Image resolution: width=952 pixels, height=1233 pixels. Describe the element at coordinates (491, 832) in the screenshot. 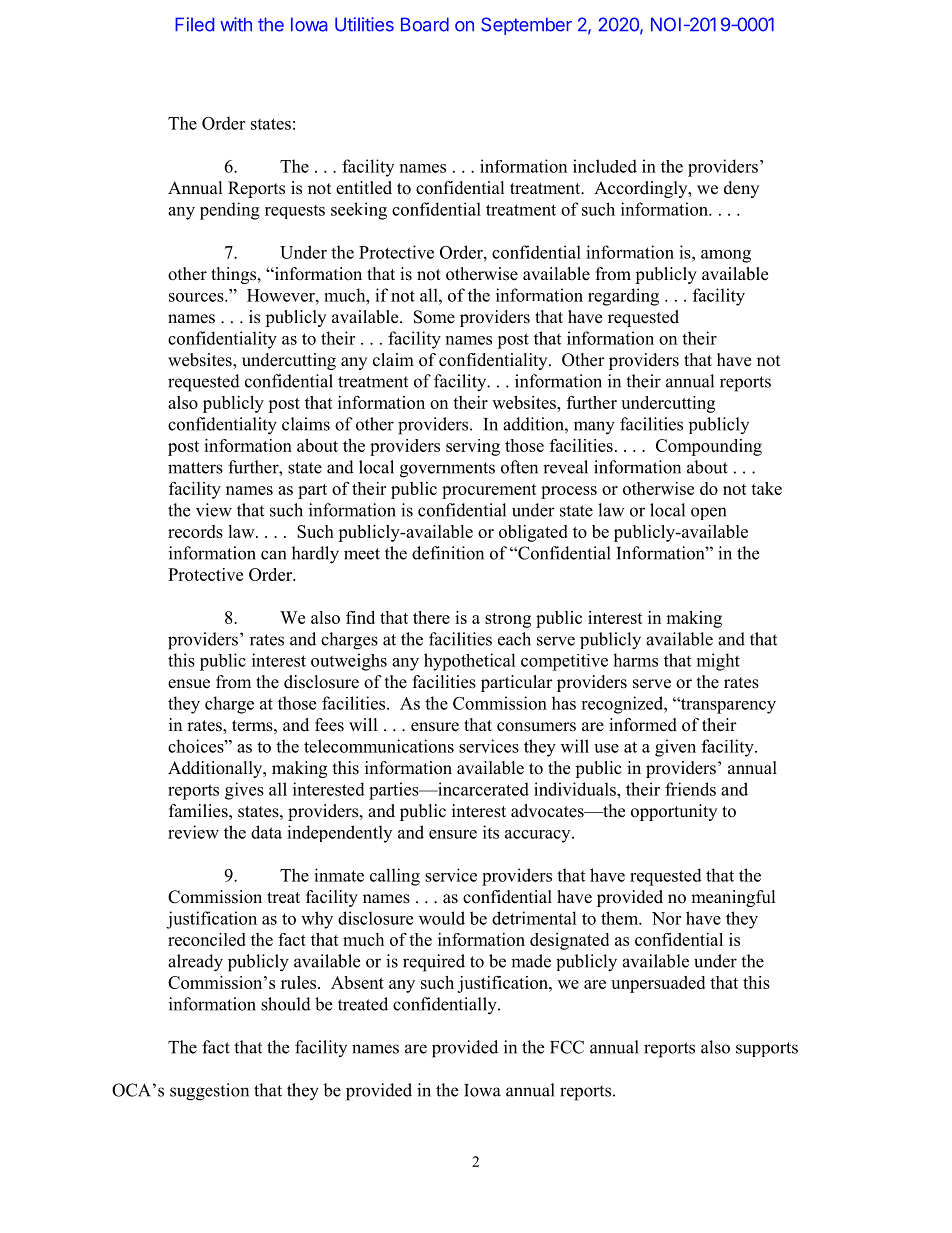

I see `its` at that location.
